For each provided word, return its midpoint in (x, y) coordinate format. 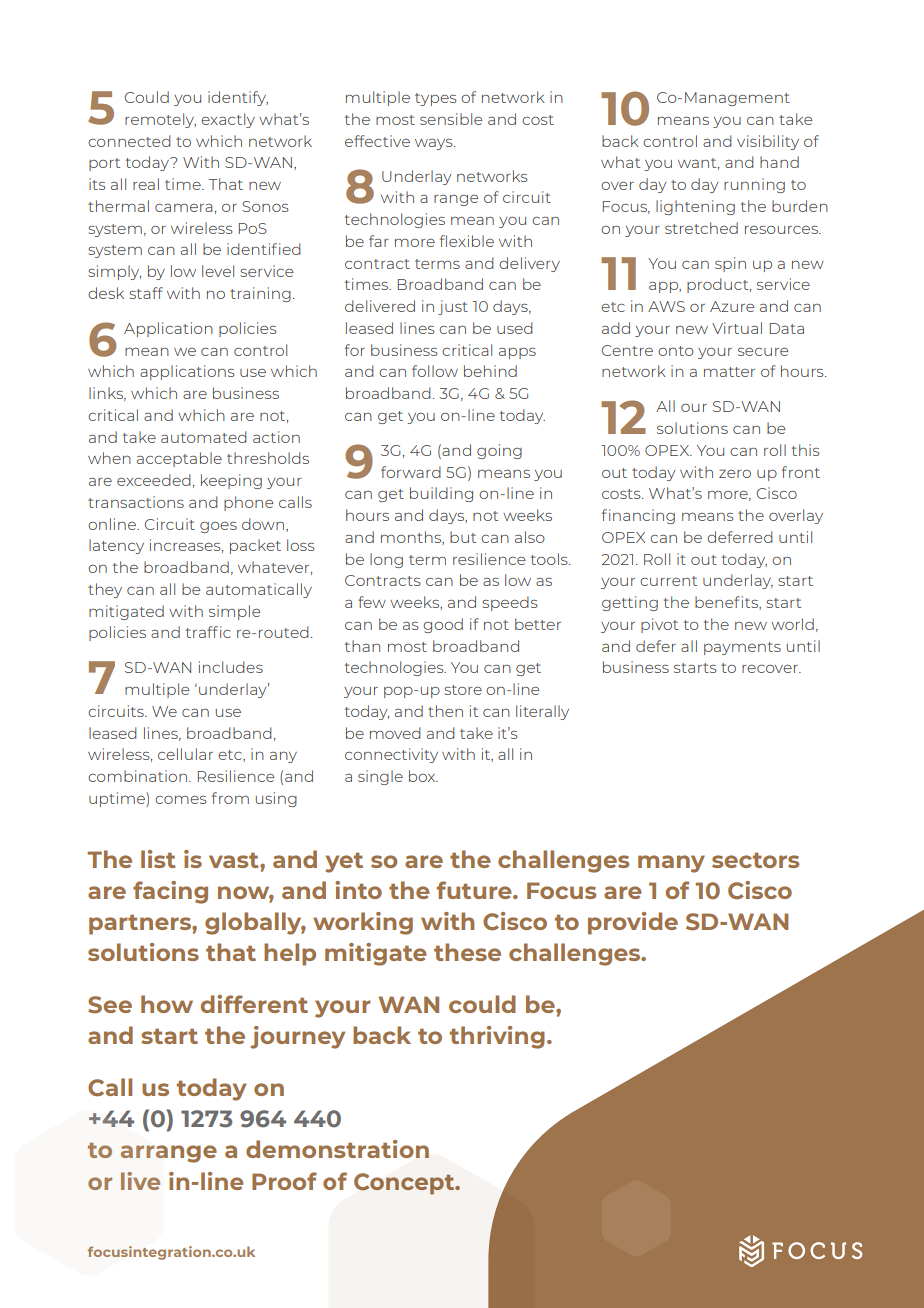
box (423, 776)
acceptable (179, 459)
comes (181, 800)
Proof (284, 1181)
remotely (160, 120)
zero (735, 473)
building (441, 494)
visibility (768, 142)
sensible (451, 119)
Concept (405, 1184)
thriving (497, 1037)
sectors (755, 860)
